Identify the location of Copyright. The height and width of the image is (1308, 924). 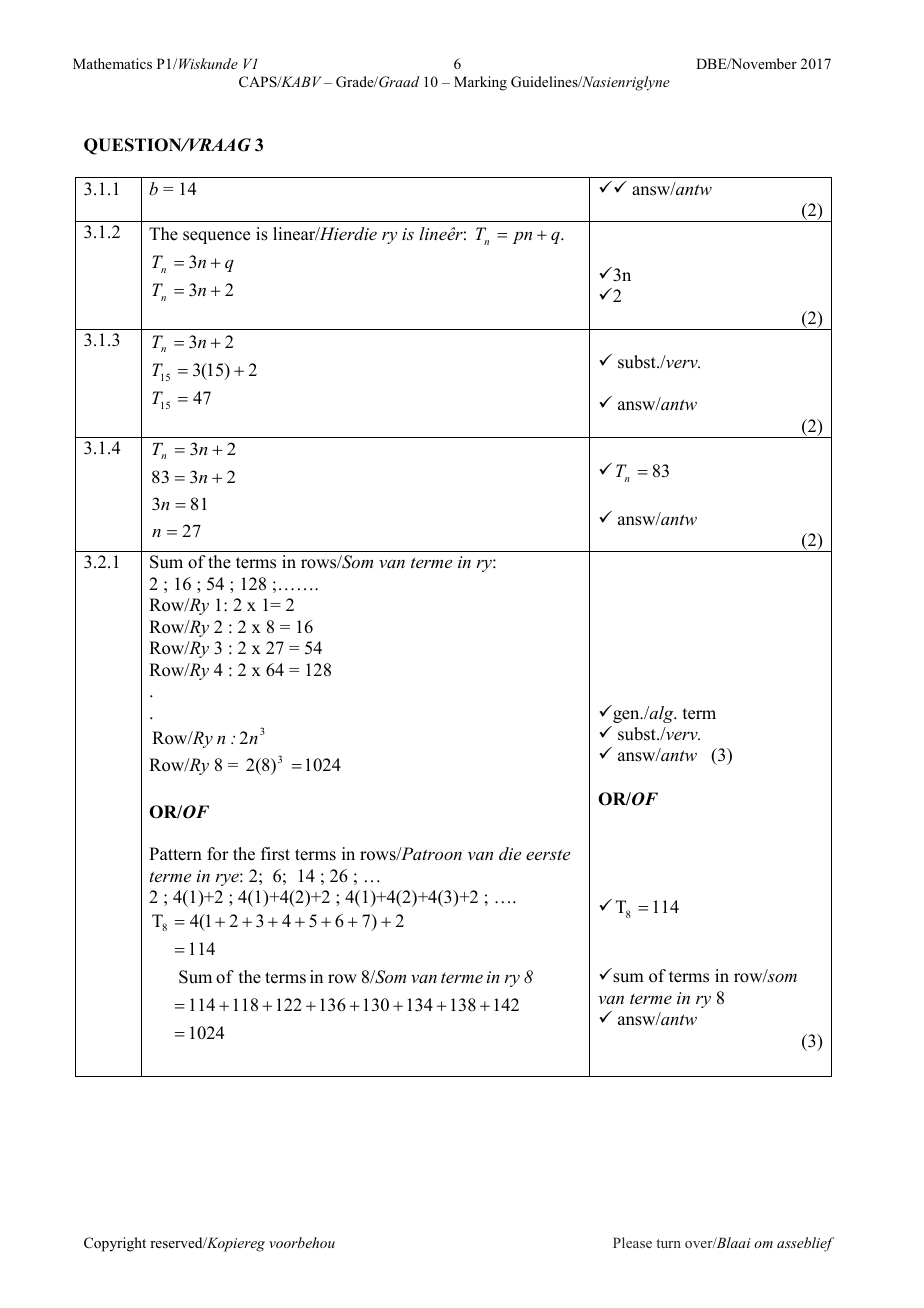
(115, 1244).
